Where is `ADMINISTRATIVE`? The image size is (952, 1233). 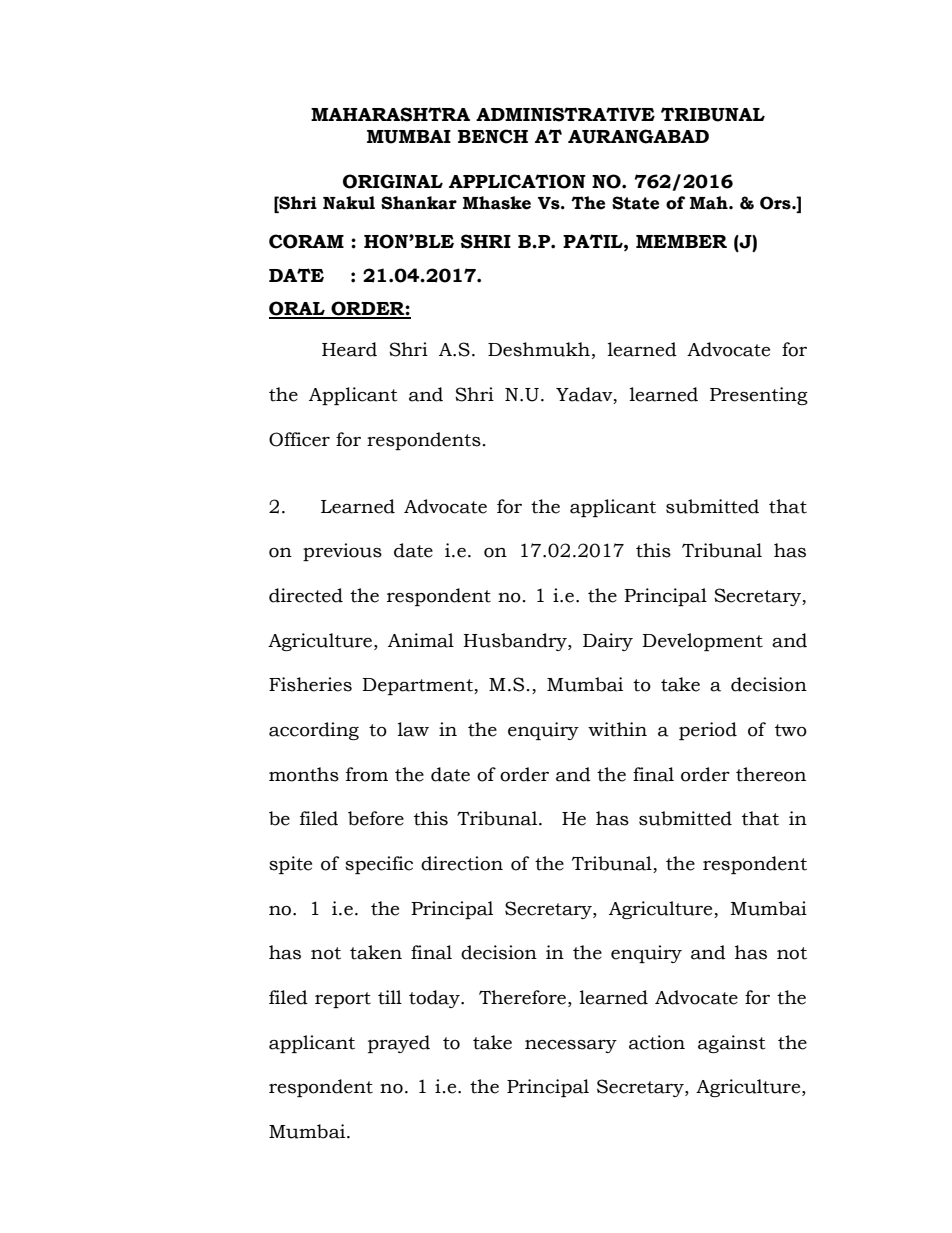 ADMINISTRATIVE is located at coordinates (565, 114).
